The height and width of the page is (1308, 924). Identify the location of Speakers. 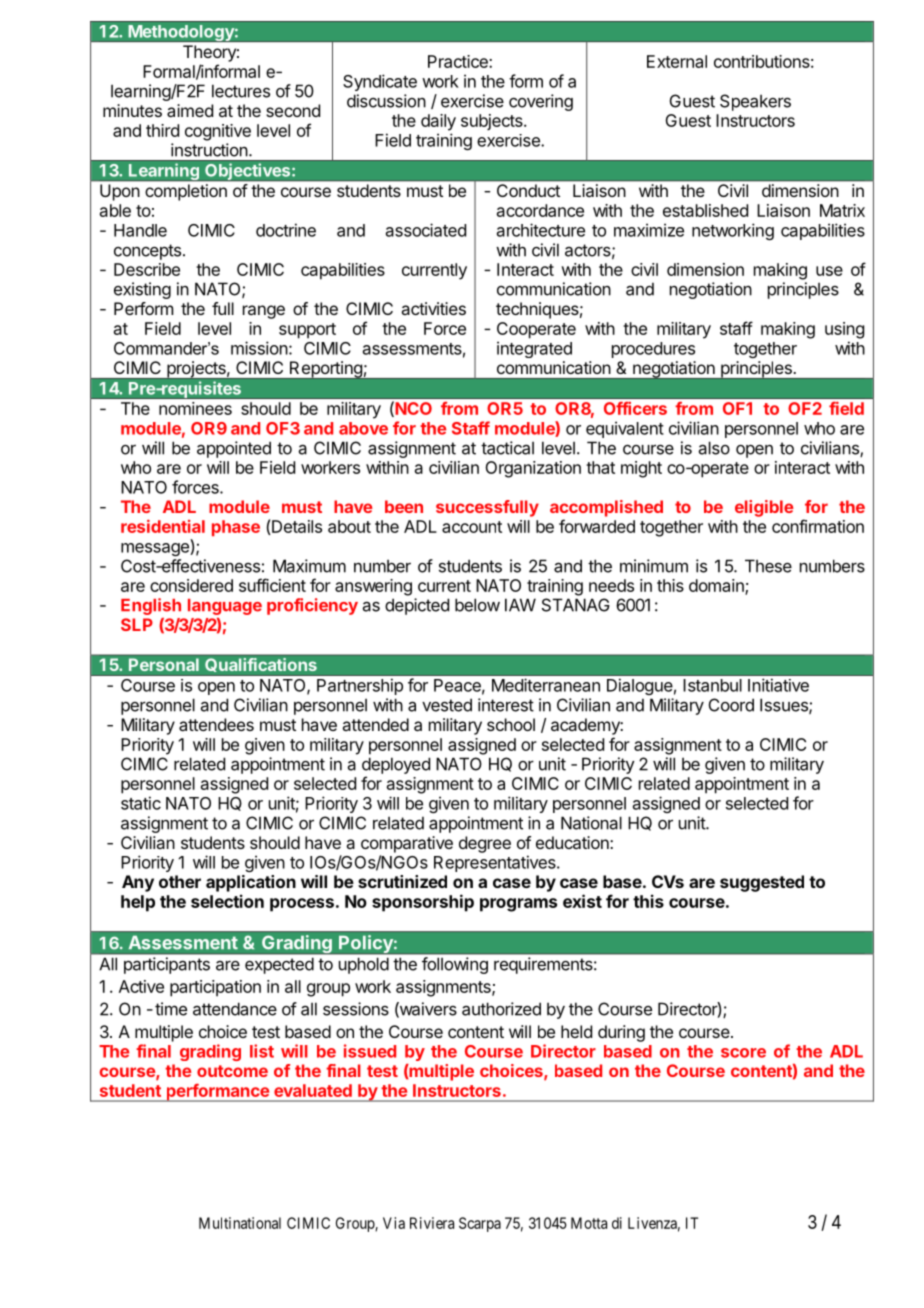
(755, 102).
